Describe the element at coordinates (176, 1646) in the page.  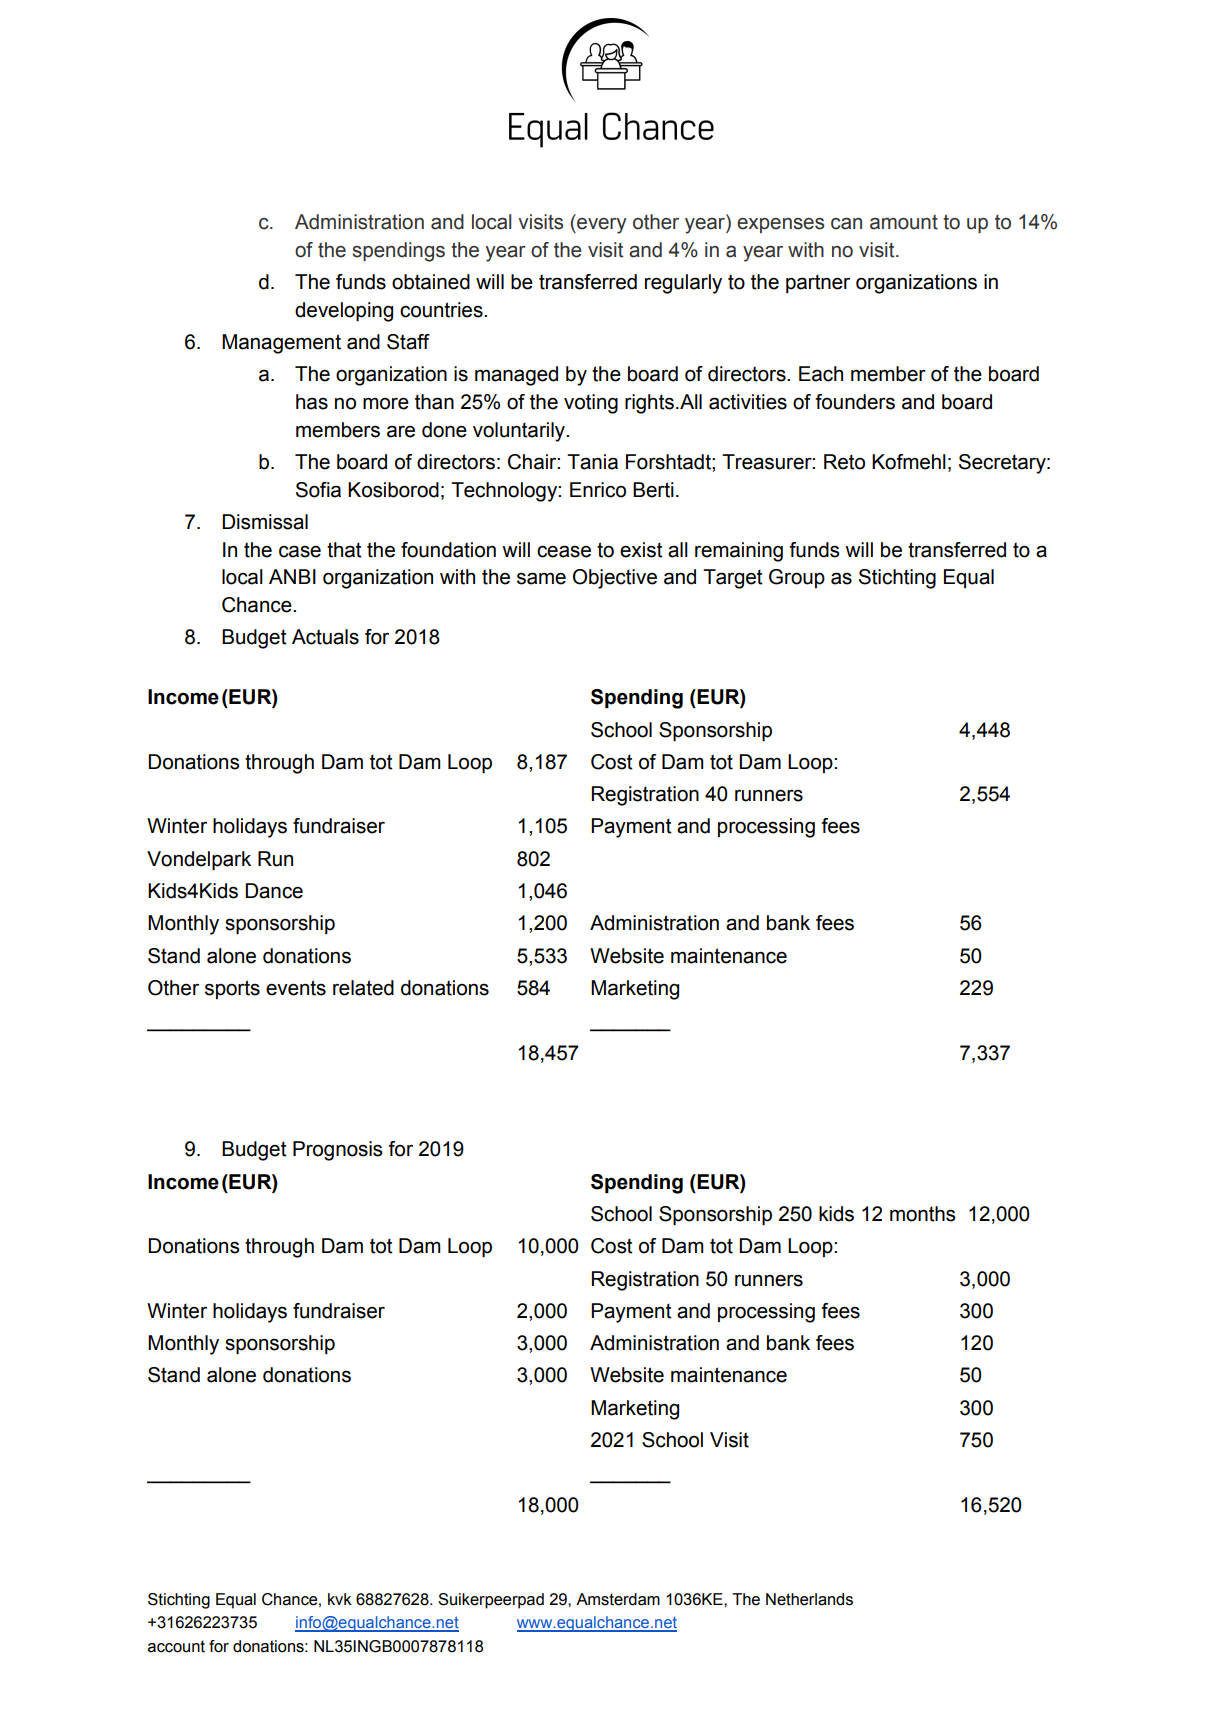
I see `account` at that location.
